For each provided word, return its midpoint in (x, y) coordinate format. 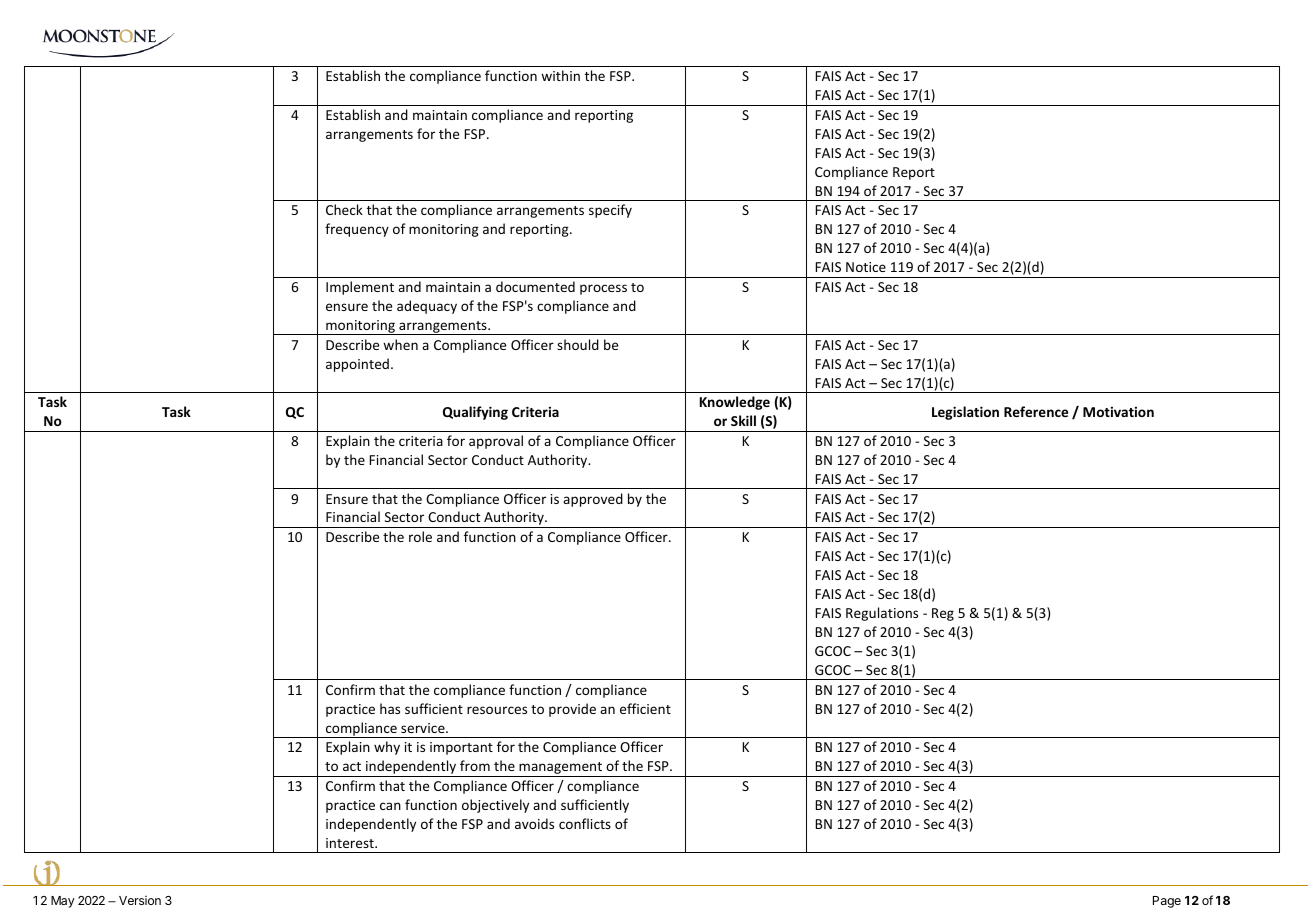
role (420, 536)
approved (593, 500)
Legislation (965, 413)
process (603, 289)
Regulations (882, 614)
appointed (357, 365)
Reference (1036, 411)
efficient (645, 708)
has (390, 708)
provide (572, 710)
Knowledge (735, 403)
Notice (866, 267)
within (560, 75)
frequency (357, 230)
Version (140, 900)
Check (344, 209)
